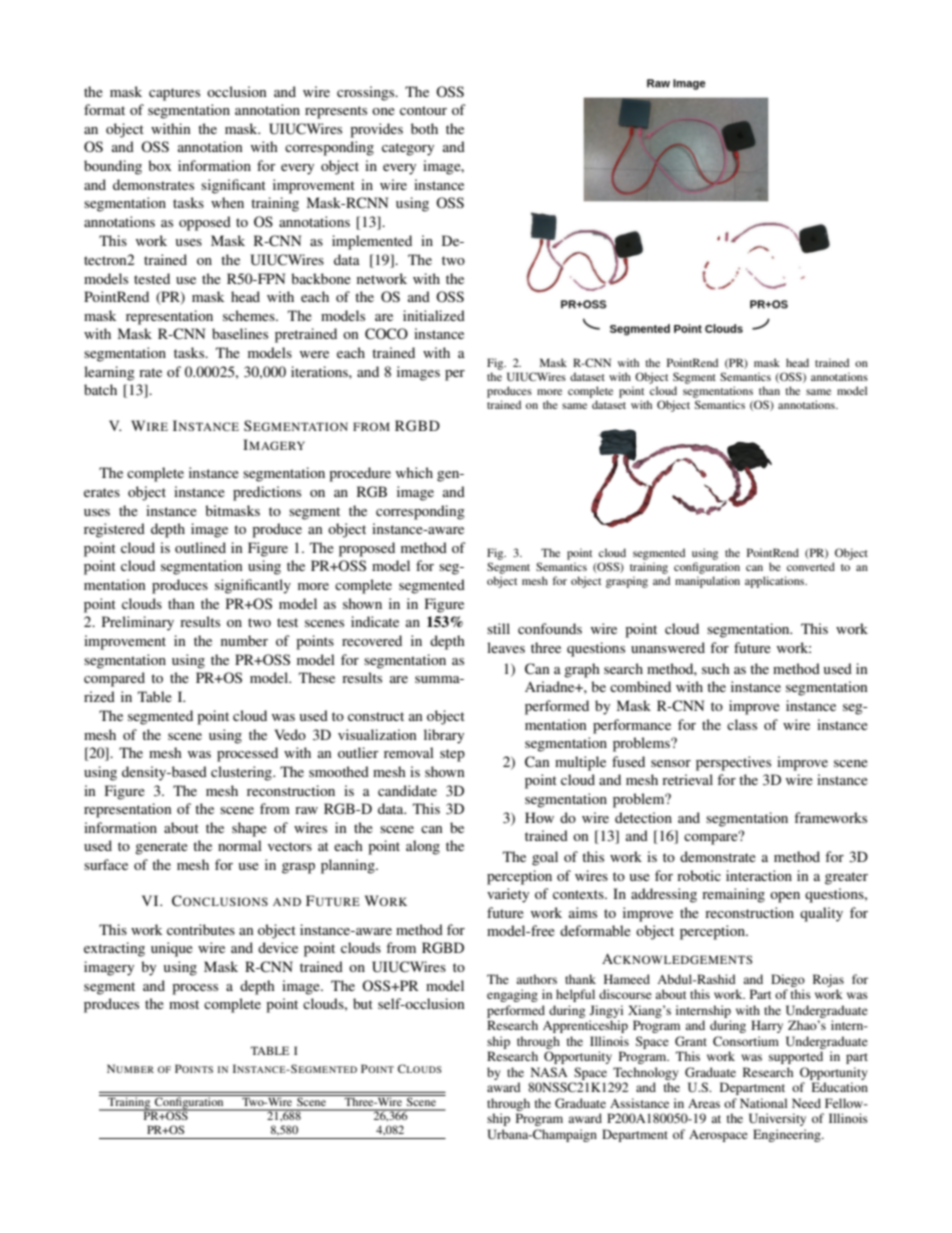 The image size is (952, 1233). What do you see at coordinates (452, 755) in the image?
I see `step` at bounding box center [452, 755].
